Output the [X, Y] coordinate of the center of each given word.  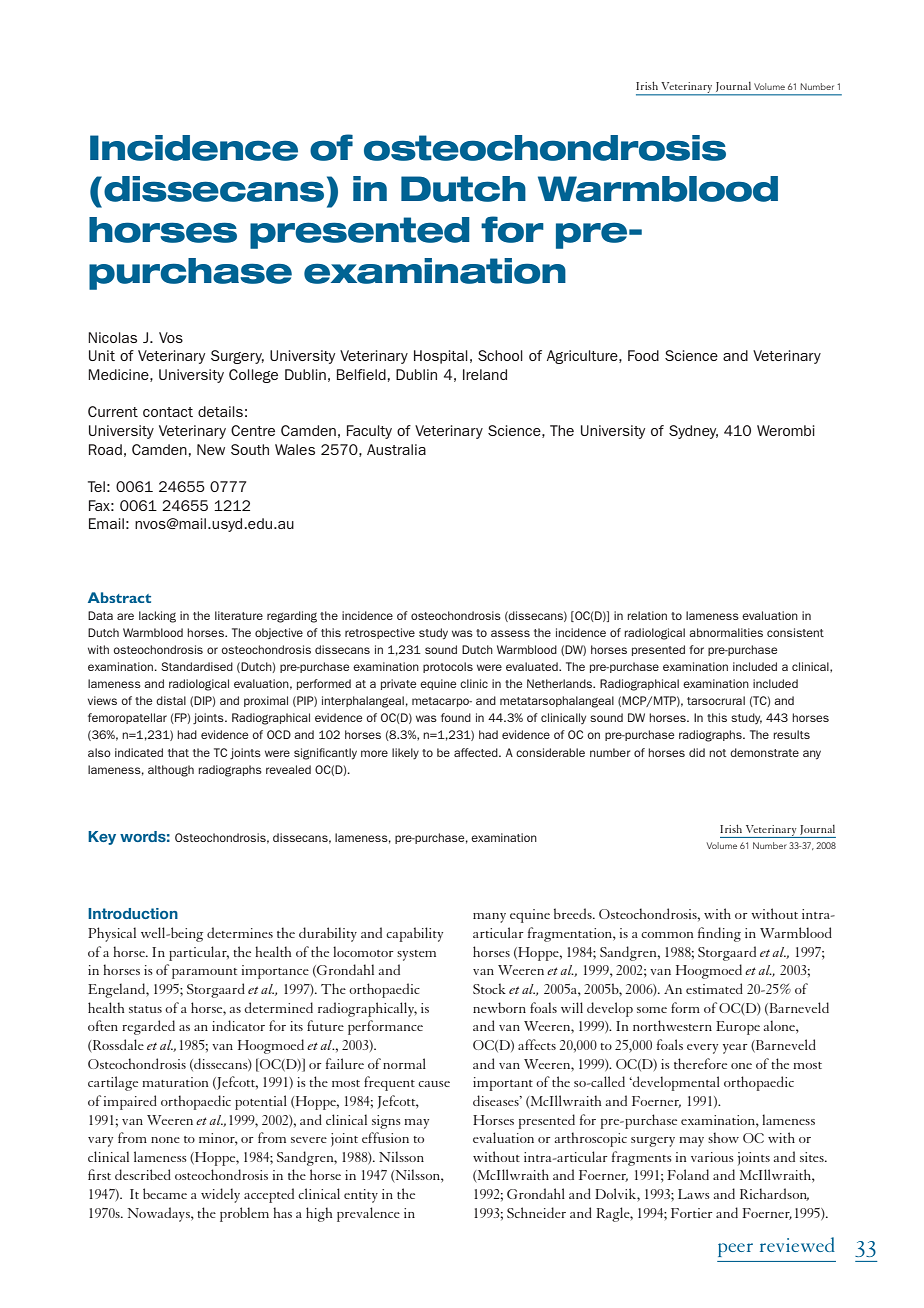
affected [477, 752]
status [145, 1009]
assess [510, 633]
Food [643, 355]
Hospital [441, 357]
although [171, 771]
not [717, 753]
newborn [499, 1007]
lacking [157, 617]
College [253, 376]
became [165, 1193]
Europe [738, 1028]
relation [647, 615]
